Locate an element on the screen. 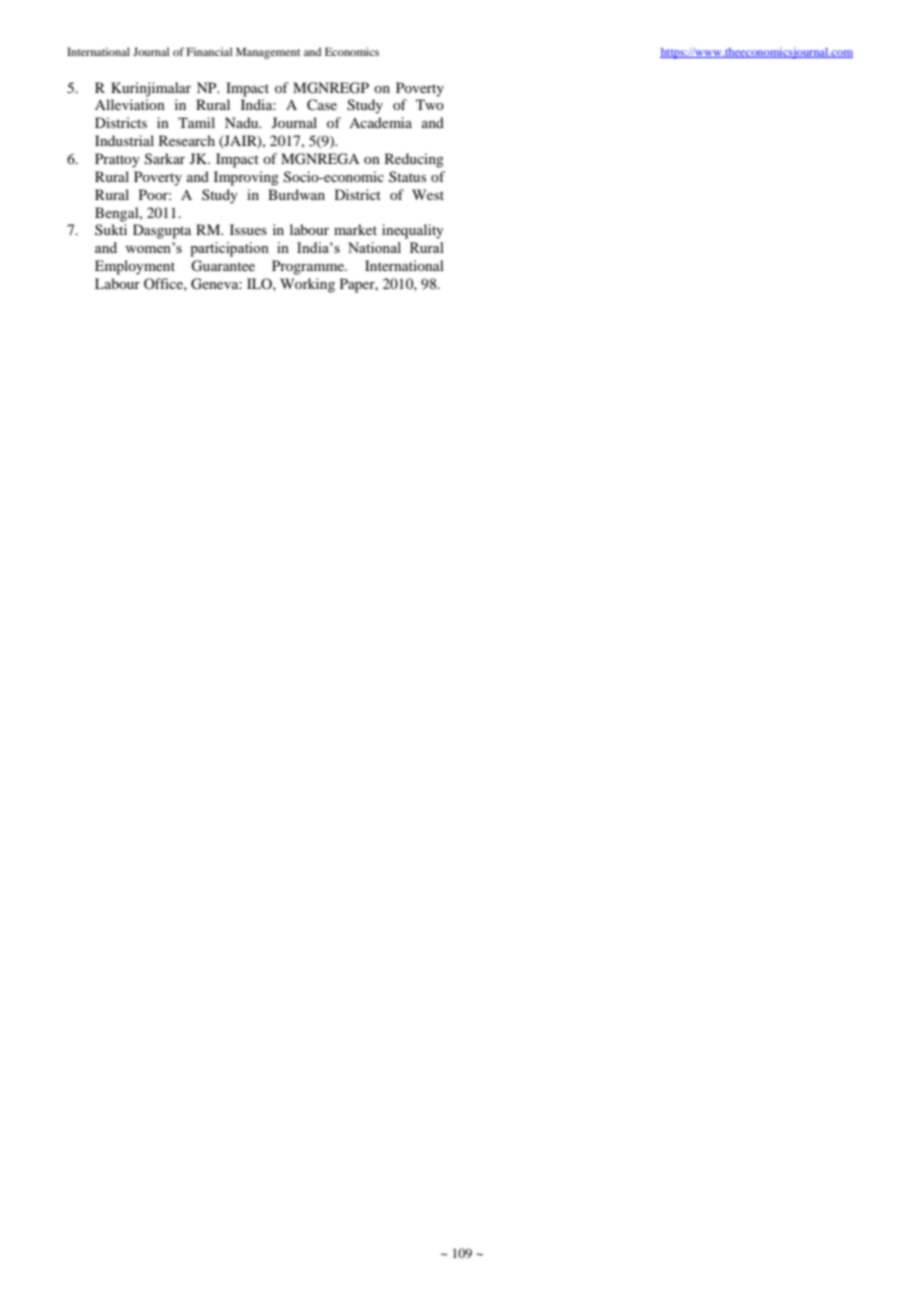  Issues is located at coordinates (248, 229).
